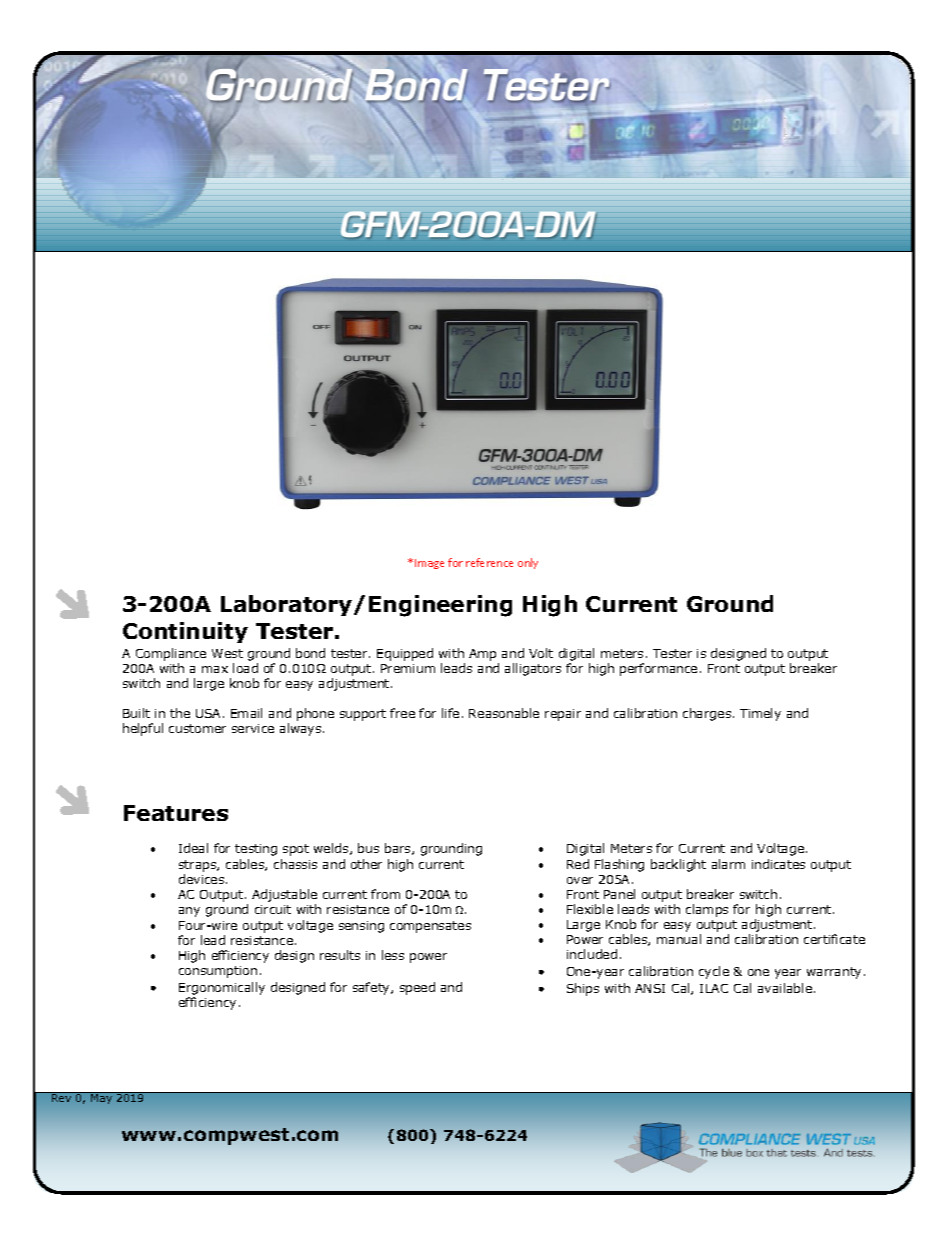 The width and height of the screenshot is (952, 1233). Describe the element at coordinates (185, 632) in the screenshot. I see `Continuity` at that location.
